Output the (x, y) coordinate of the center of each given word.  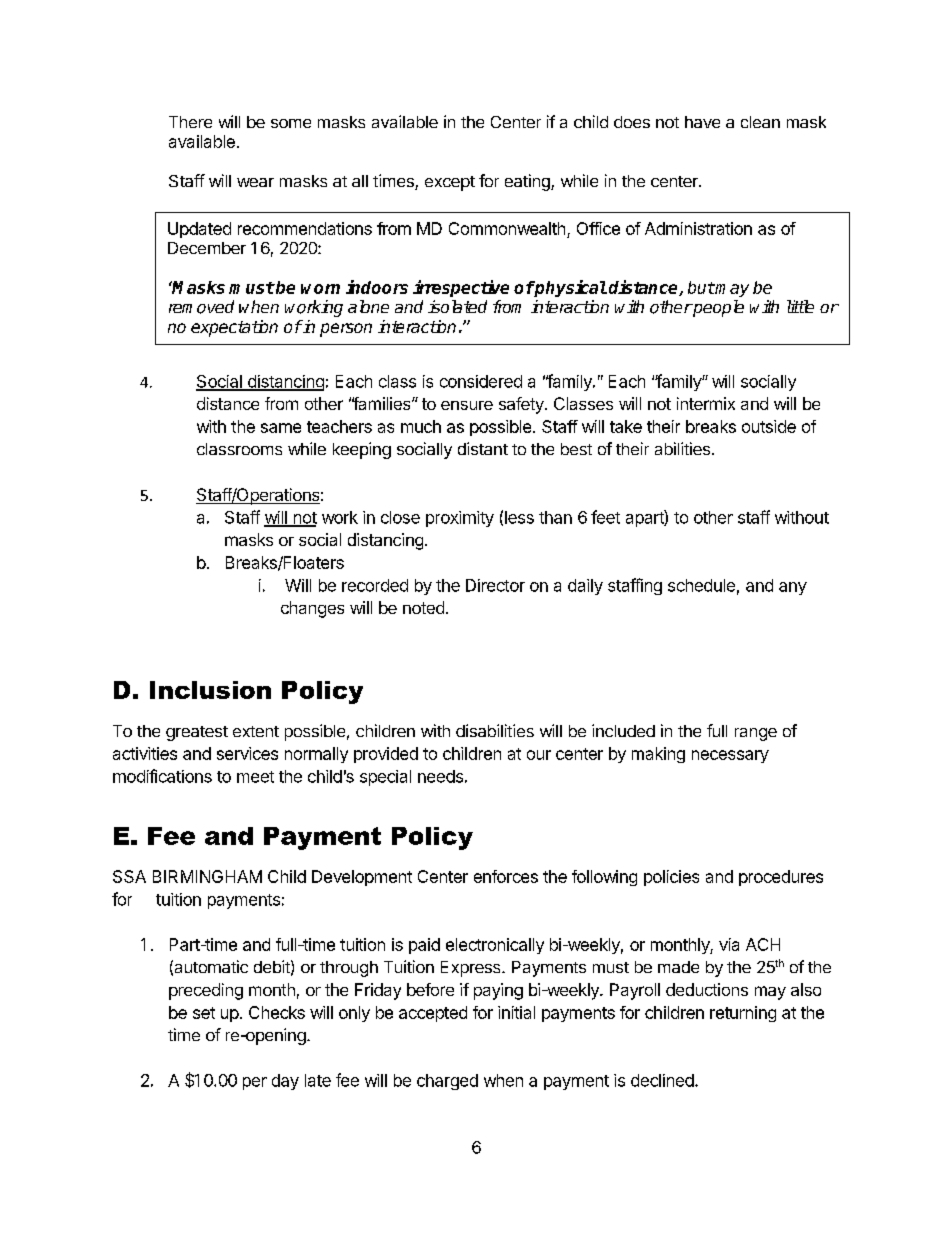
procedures (781, 878)
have (702, 122)
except (450, 183)
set (204, 1013)
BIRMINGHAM (207, 876)
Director (495, 585)
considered (481, 381)
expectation (234, 328)
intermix (706, 403)
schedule (701, 585)
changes (312, 609)
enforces (506, 876)
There (190, 122)
